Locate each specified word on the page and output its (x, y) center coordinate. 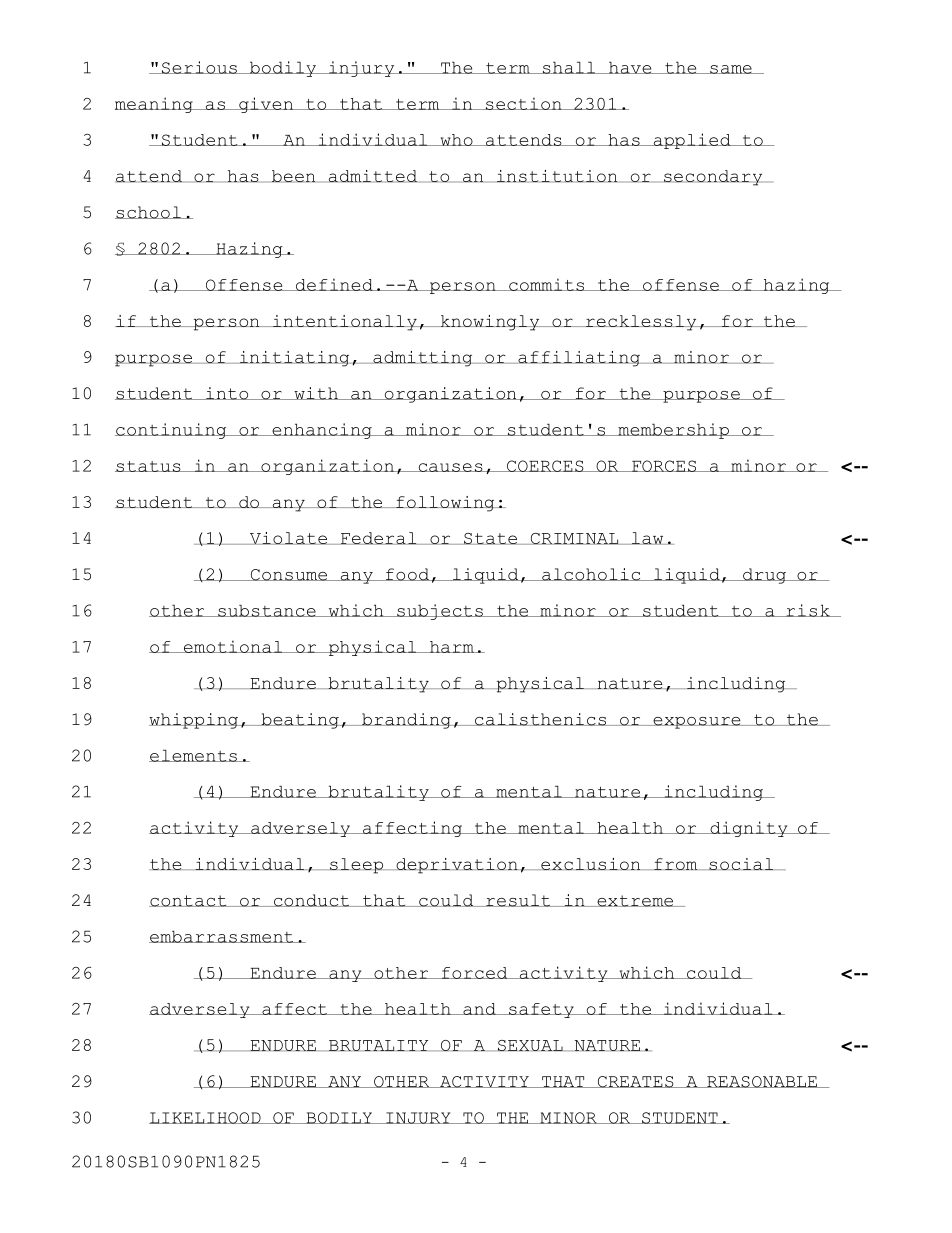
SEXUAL (530, 1045)
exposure (697, 723)
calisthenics (540, 719)
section (523, 103)
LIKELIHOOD (206, 1118)
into (227, 393)
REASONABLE (762, 1082)
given (266, 105)
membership (673, 431)
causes (450, 467)
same (731, 69)
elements (194, 755)
